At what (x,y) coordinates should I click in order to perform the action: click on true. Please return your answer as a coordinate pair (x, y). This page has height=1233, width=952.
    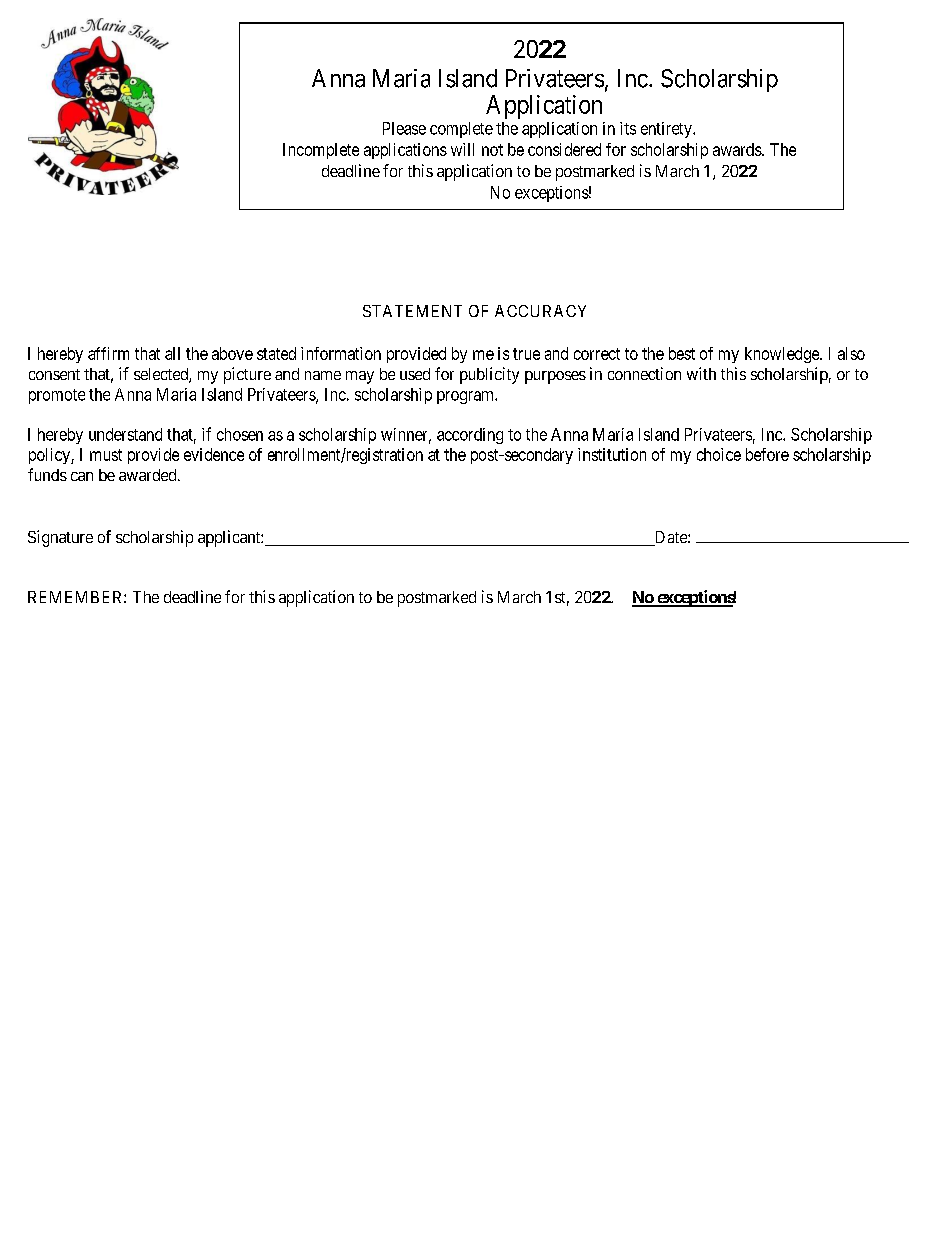
    Looking at the image, I should click on (526, 354).
